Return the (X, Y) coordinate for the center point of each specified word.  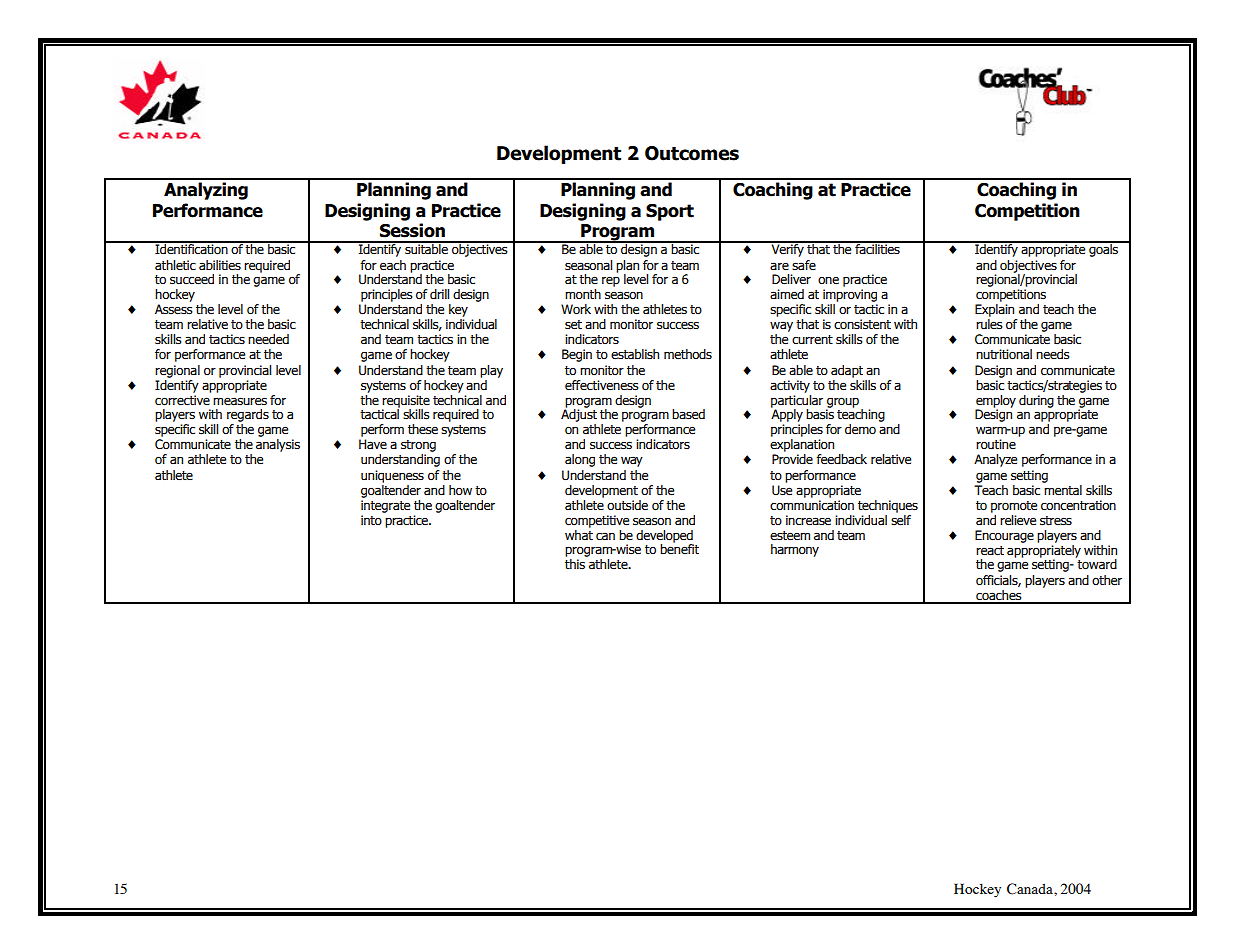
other (1107, 580)
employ (996, 402)
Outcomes (692, 153)
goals (1103, 249)
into (371, 520)
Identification (191, 248)
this (575, 564)
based (688, 414)
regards (248, 415)
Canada (1031, 889)
